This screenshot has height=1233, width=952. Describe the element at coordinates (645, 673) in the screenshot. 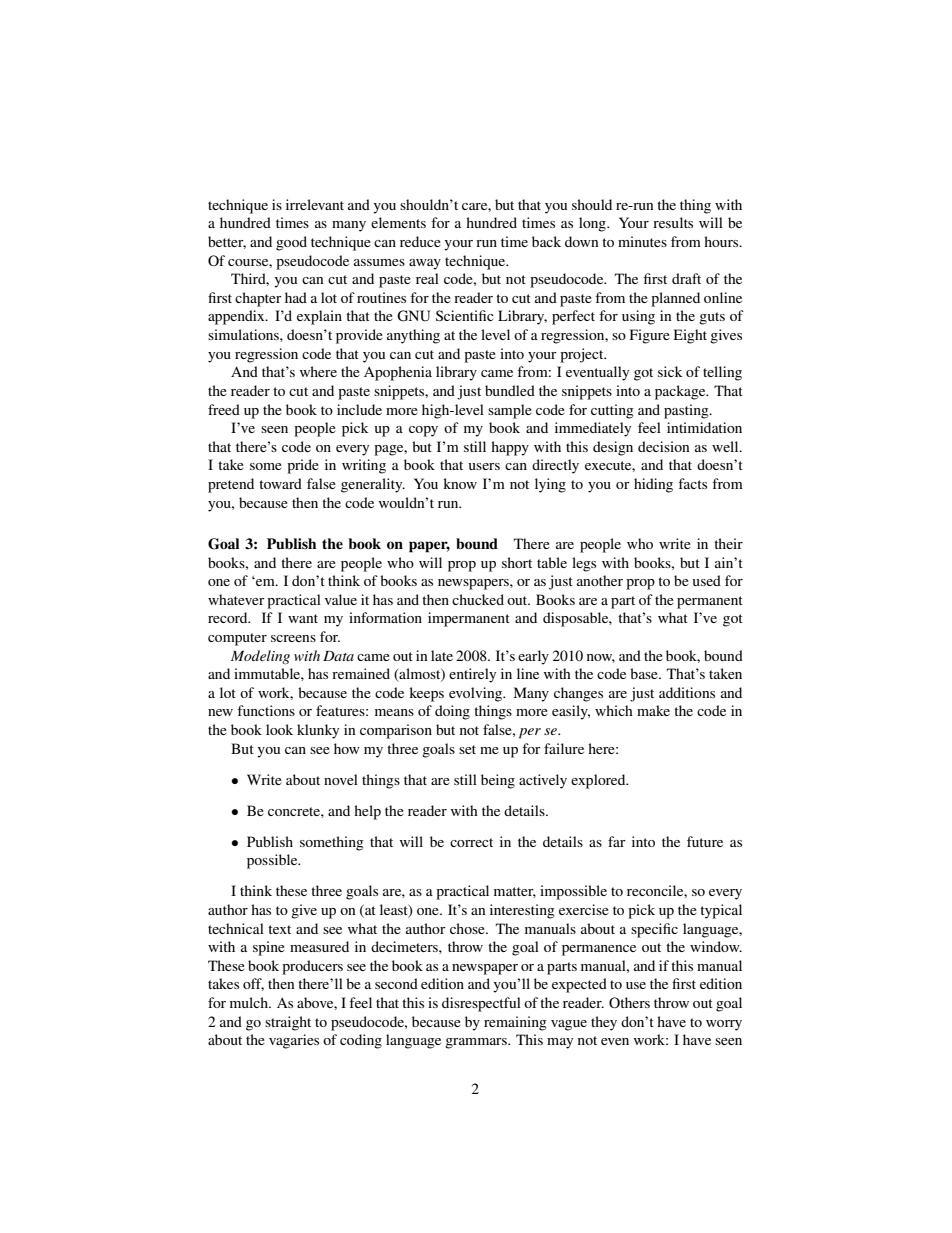

I see `base` at that location.
